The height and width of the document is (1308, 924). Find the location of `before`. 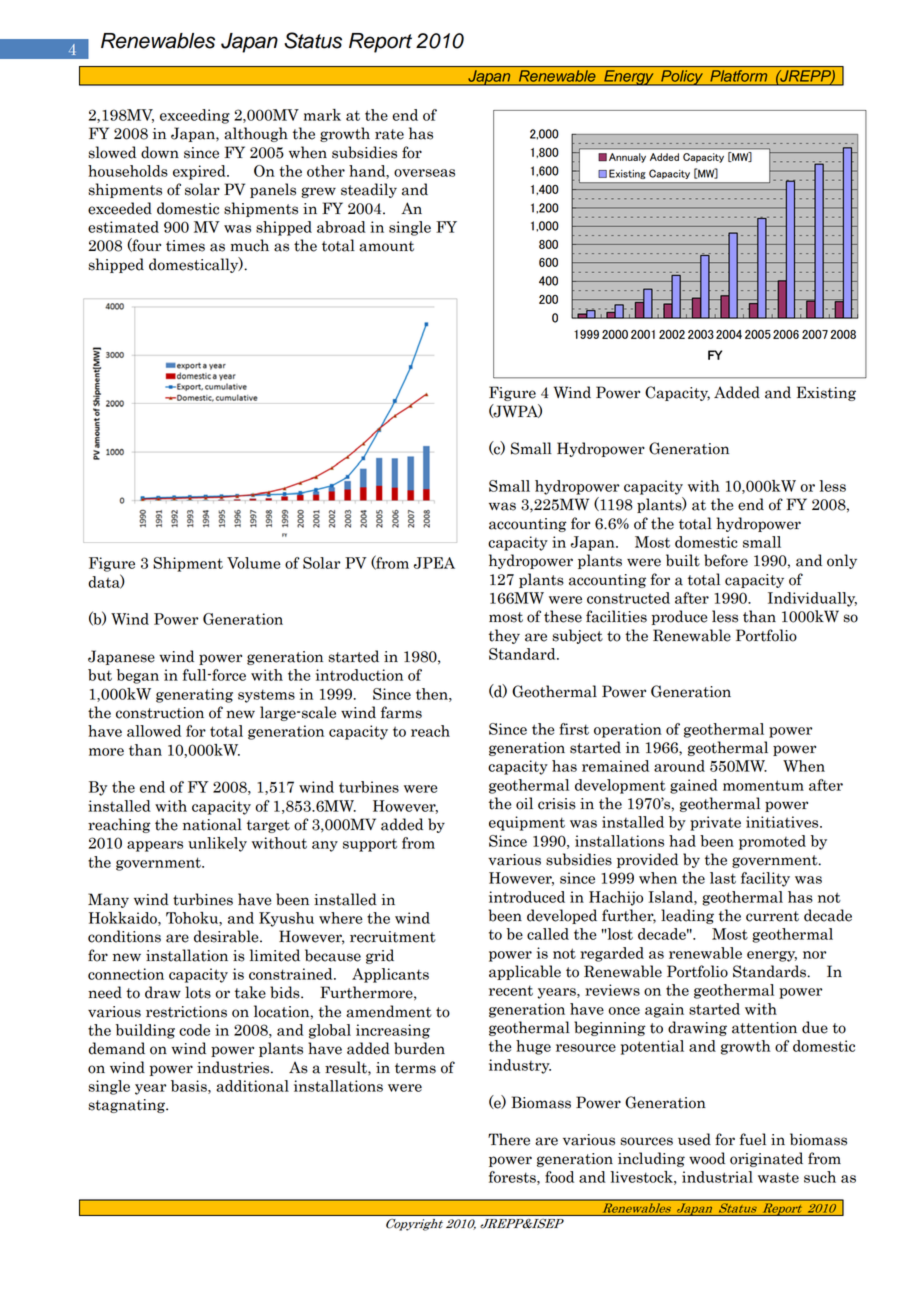

before is located at coordinates (726, 560).
